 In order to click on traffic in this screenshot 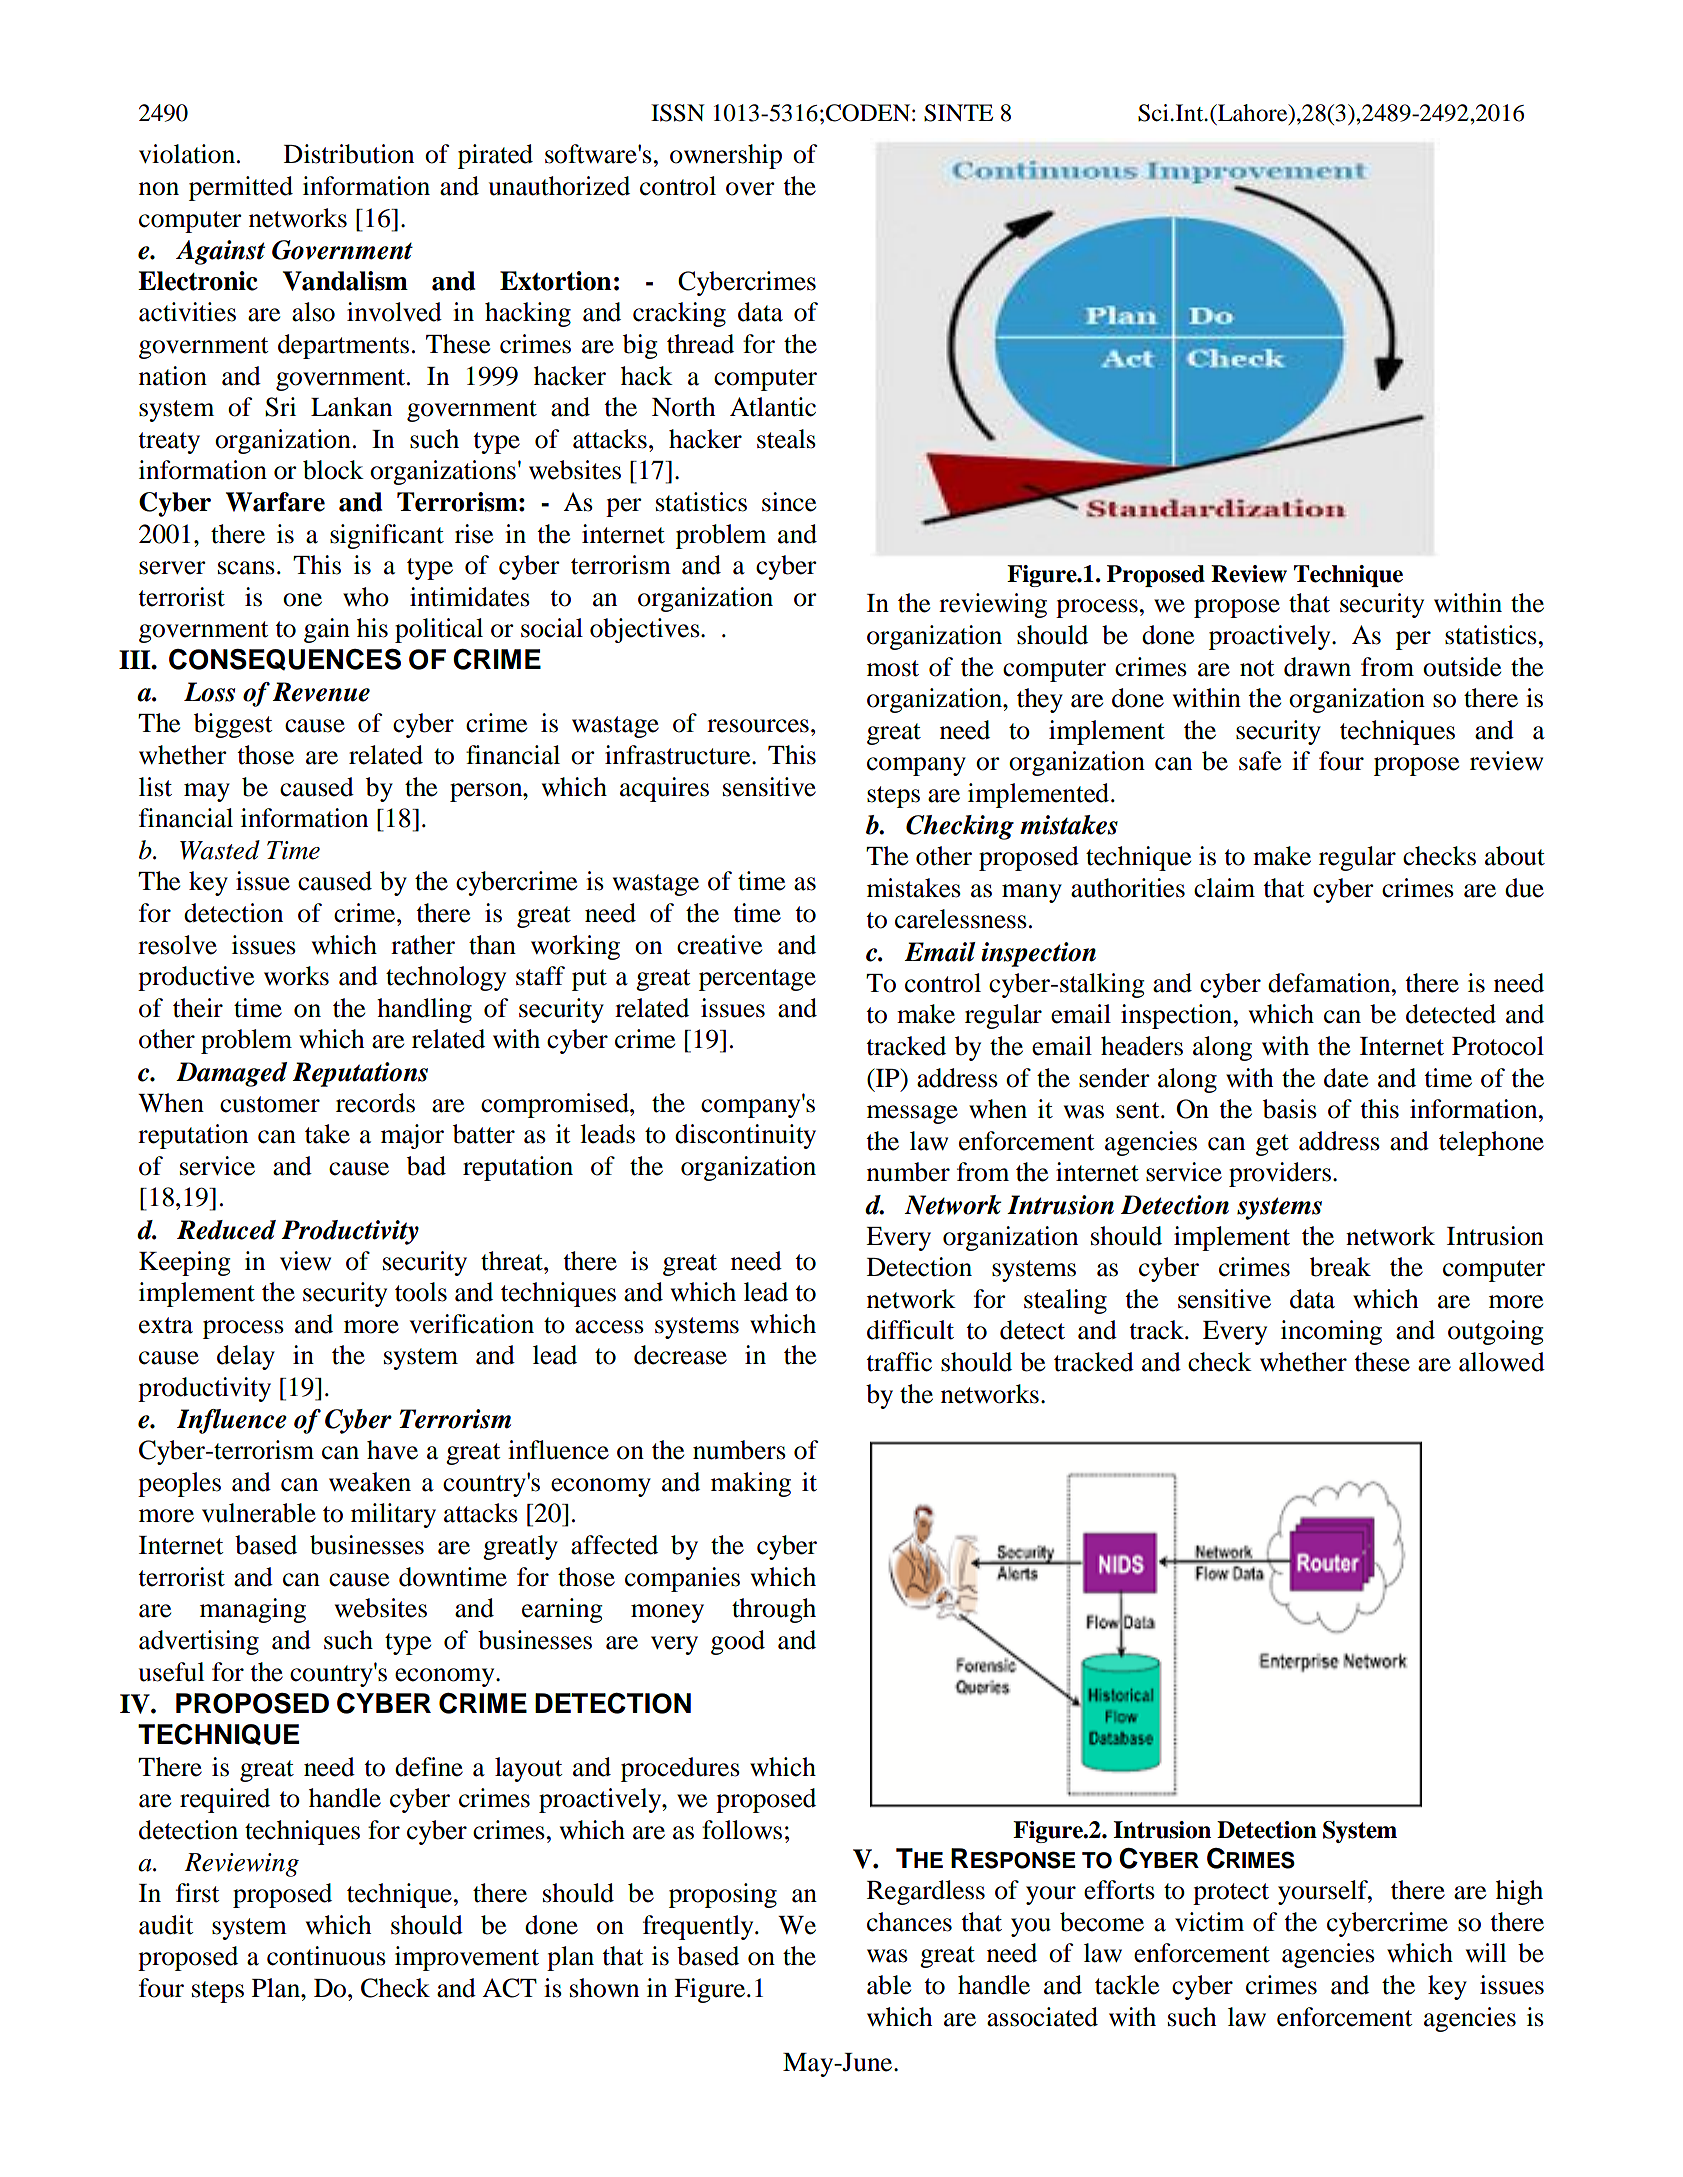, I will do `click(899, 1362)`.
